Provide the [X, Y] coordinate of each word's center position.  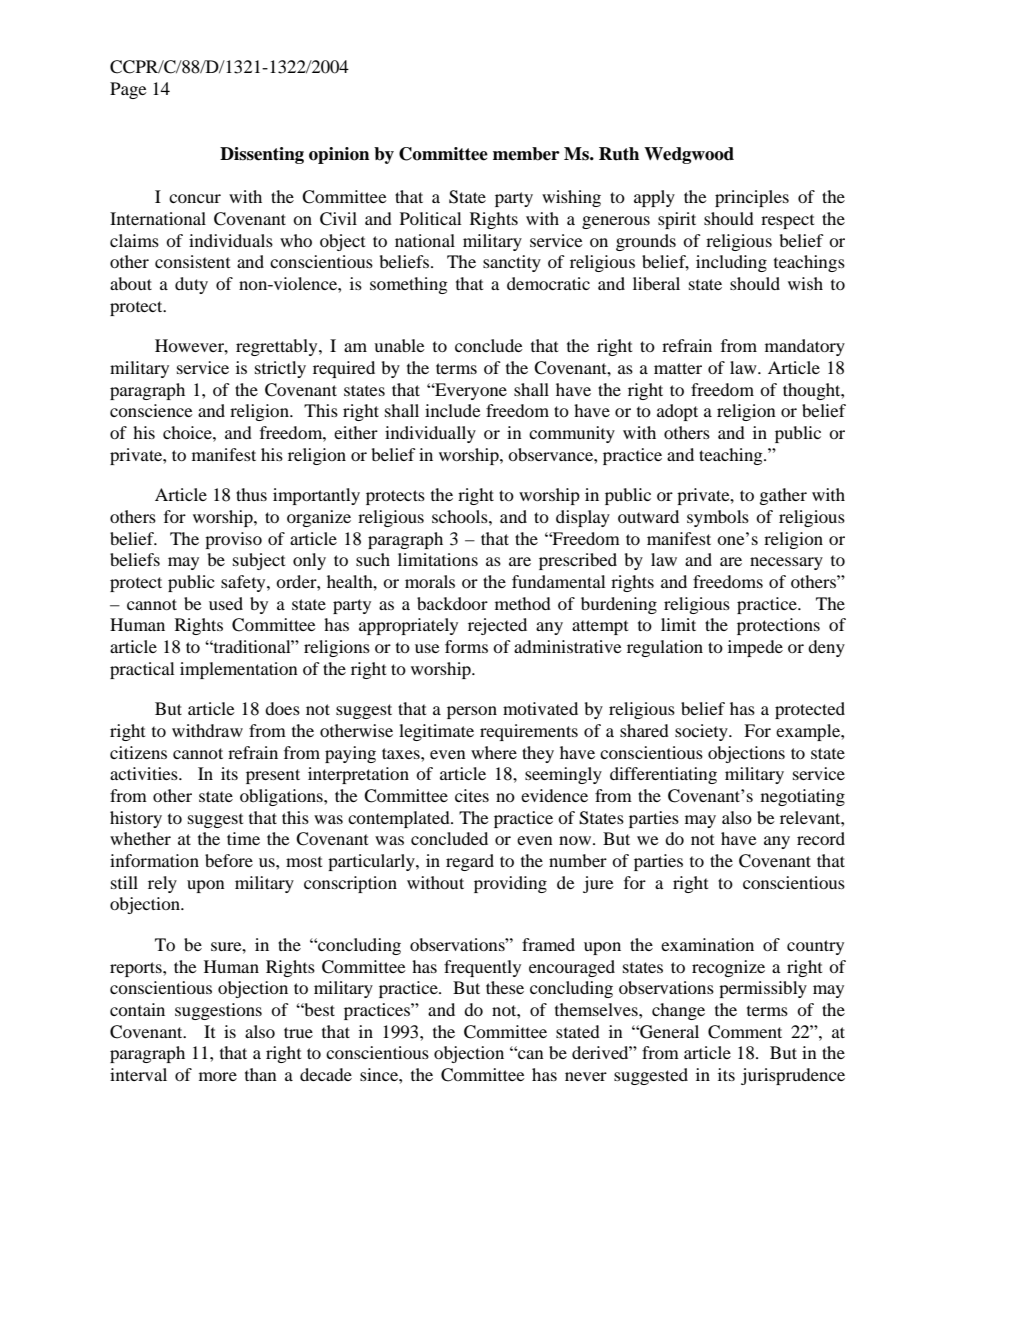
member [526, 154]
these [505, 987]
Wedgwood [689, 155]
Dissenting [262, 155]
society [702, 732]
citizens [138, 752]
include [453, 410]
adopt [677, 412]
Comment [745, 1032]
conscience [151, 410]
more [218, 1076]
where [494, 752]
